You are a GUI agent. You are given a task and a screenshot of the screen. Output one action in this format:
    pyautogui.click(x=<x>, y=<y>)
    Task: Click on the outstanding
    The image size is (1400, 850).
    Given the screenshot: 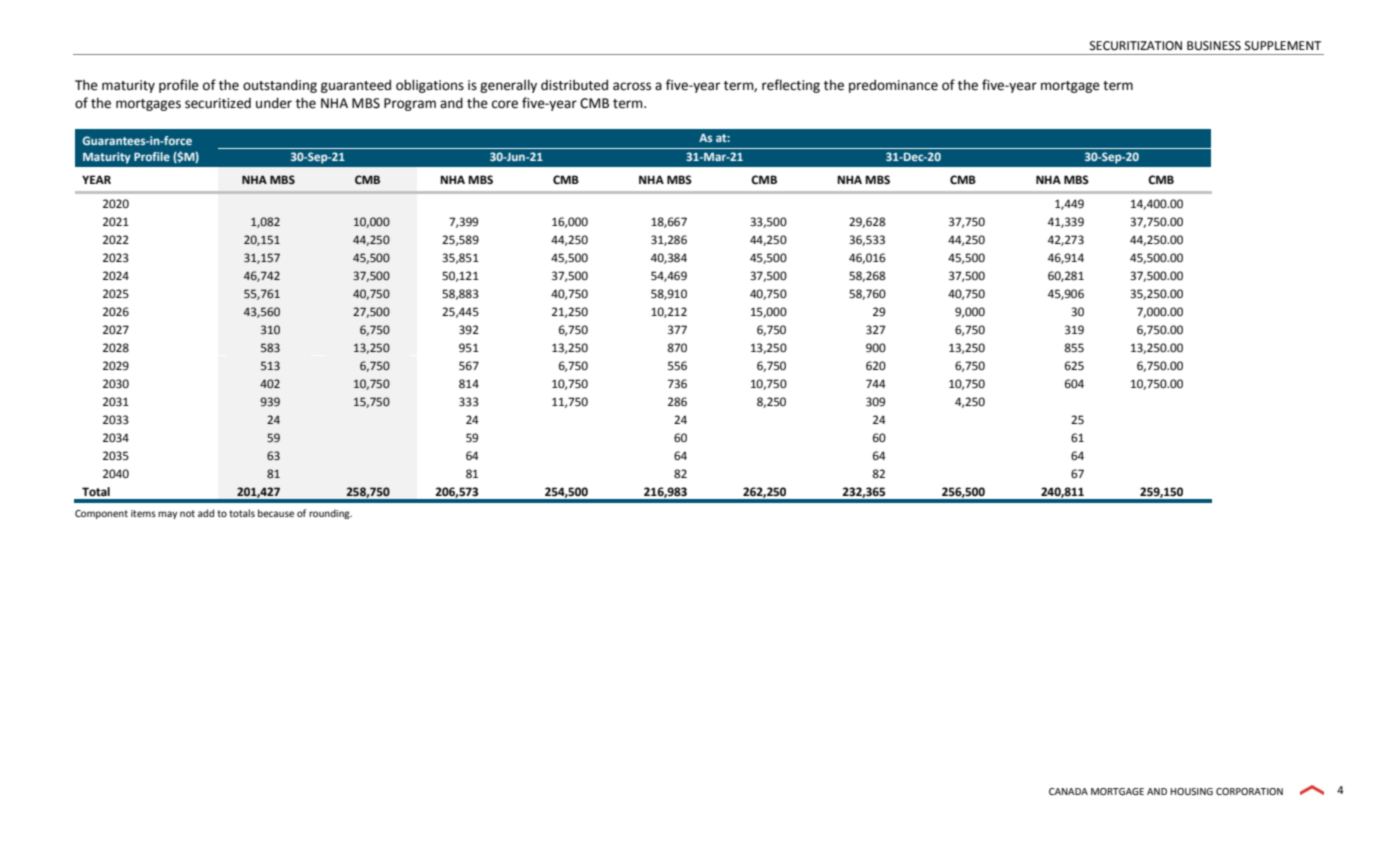 What is the action you would take?
    pyautogui.click(x=280, y=86)
